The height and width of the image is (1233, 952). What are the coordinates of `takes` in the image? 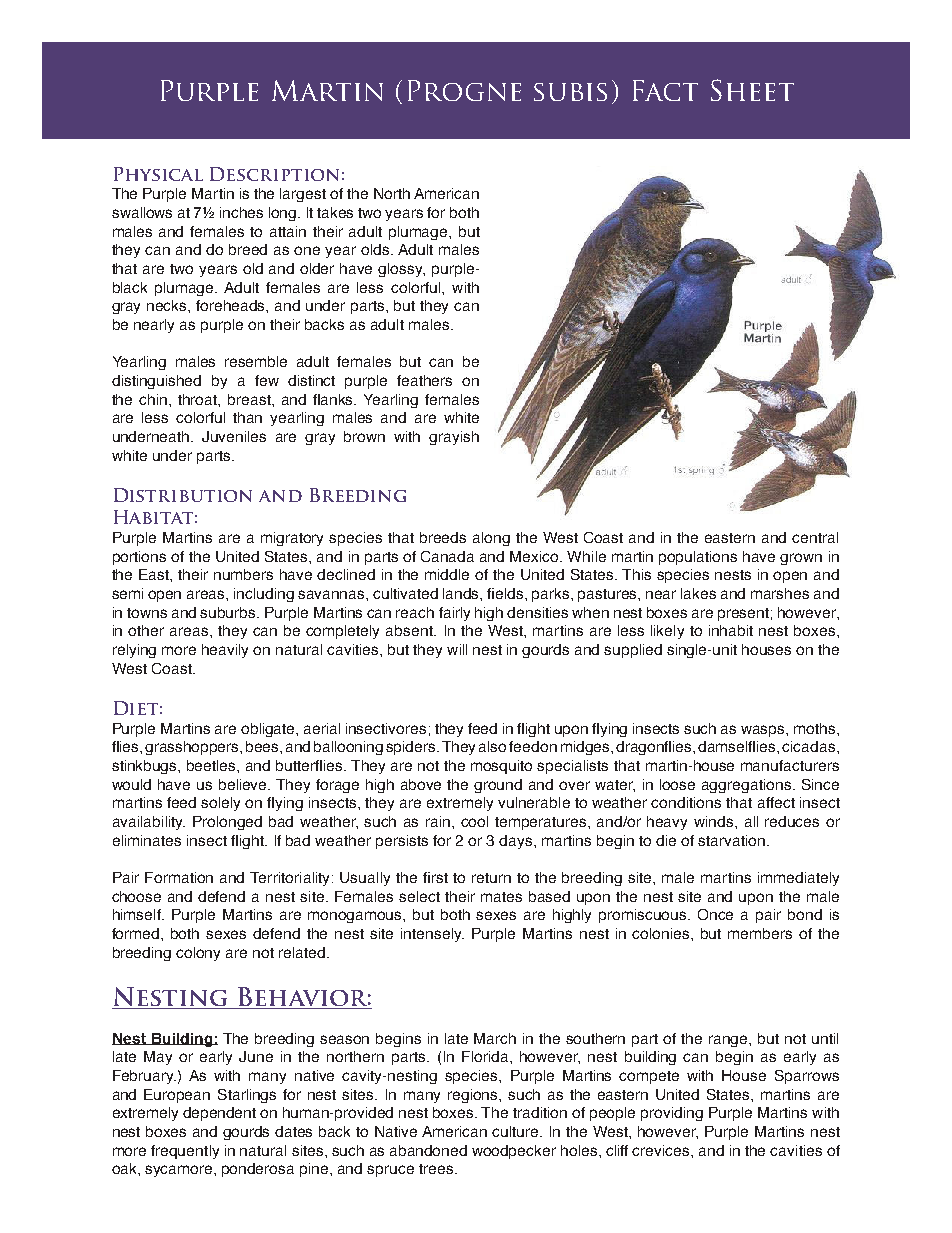 It's located at (335, 212).
